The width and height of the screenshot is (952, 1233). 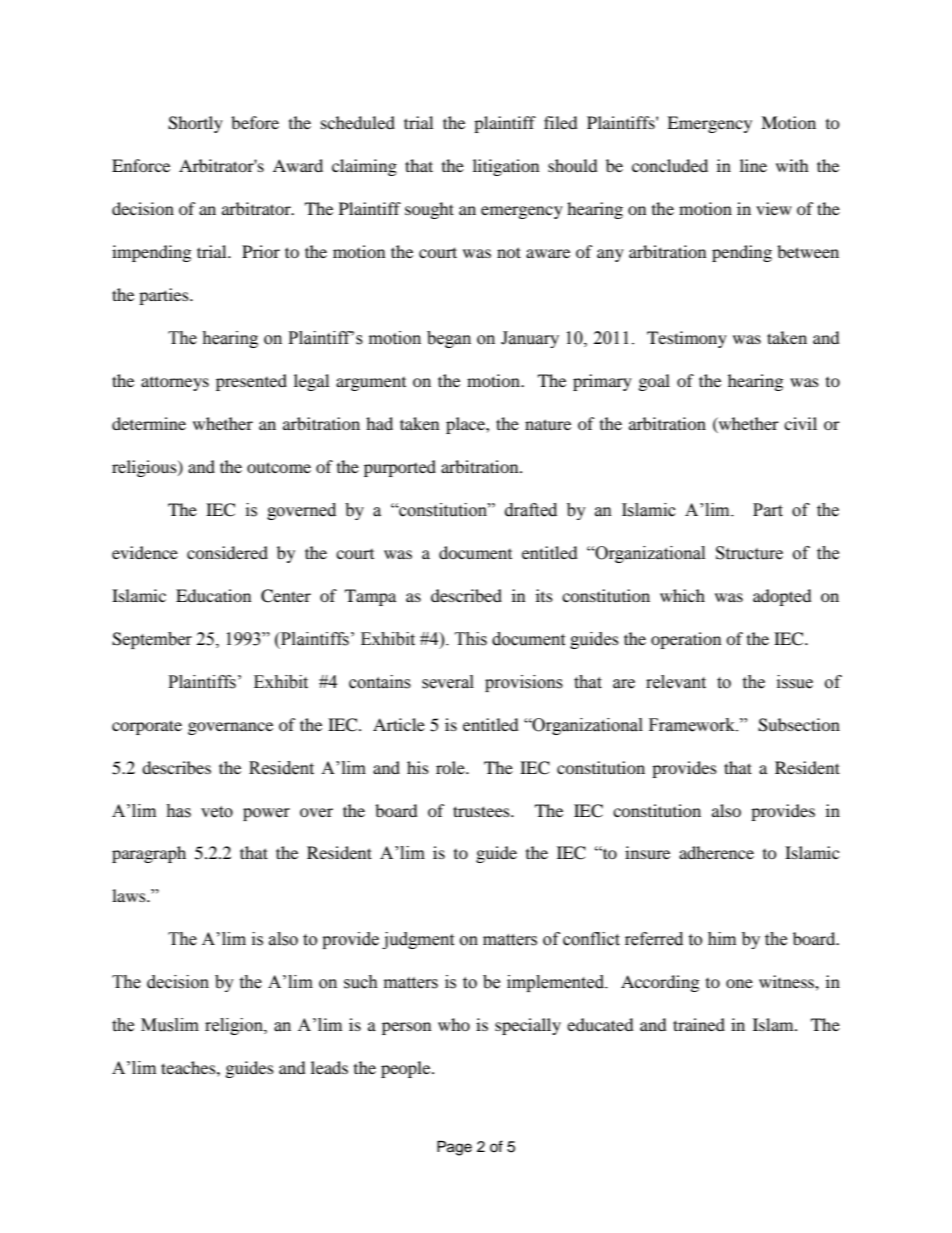 What do you see at coordinates (753, 165) in the screenshot?
I see `line` at bounding box center [753, 165].
